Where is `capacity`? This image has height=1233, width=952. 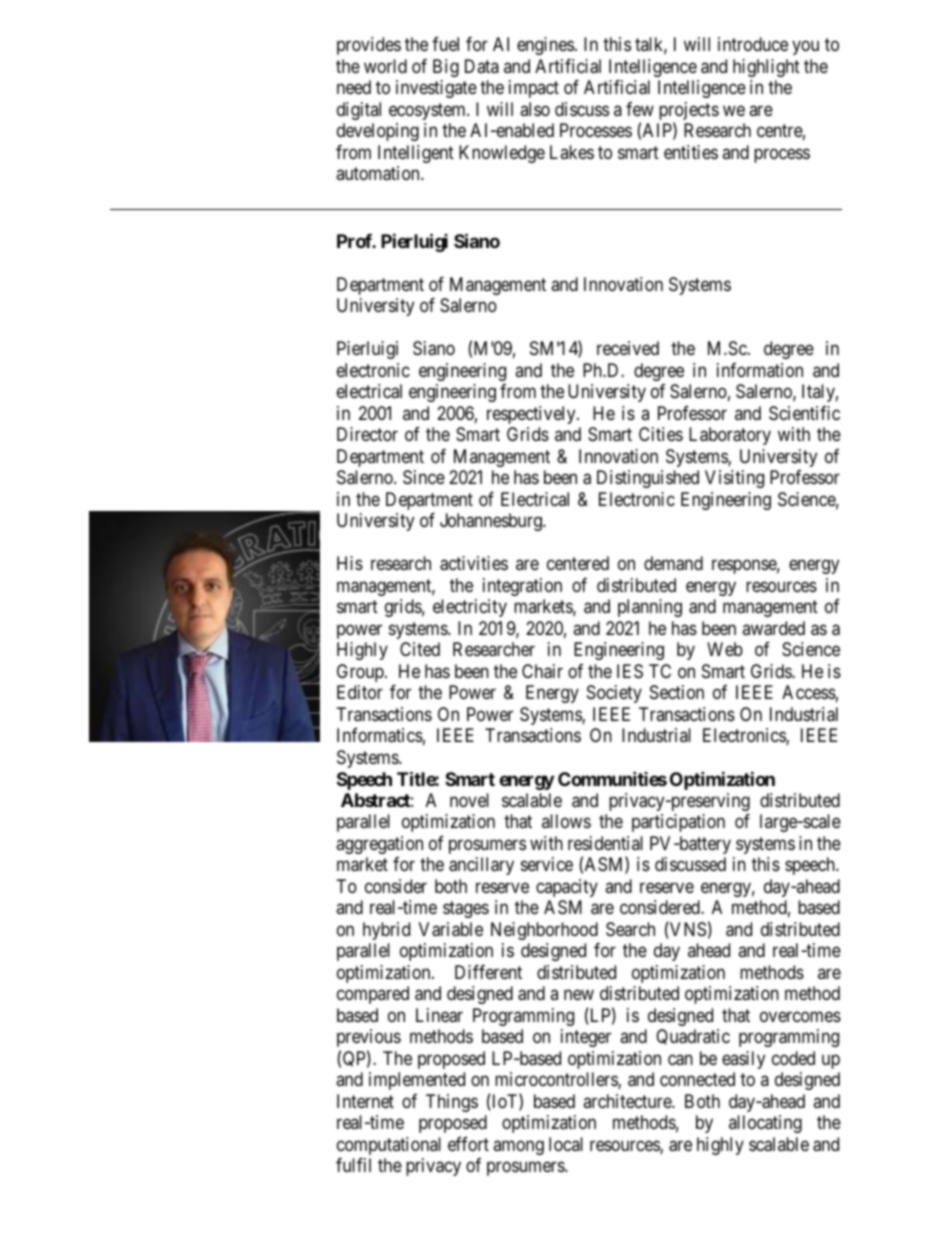
capacity is located at coordinates (567, 888).
